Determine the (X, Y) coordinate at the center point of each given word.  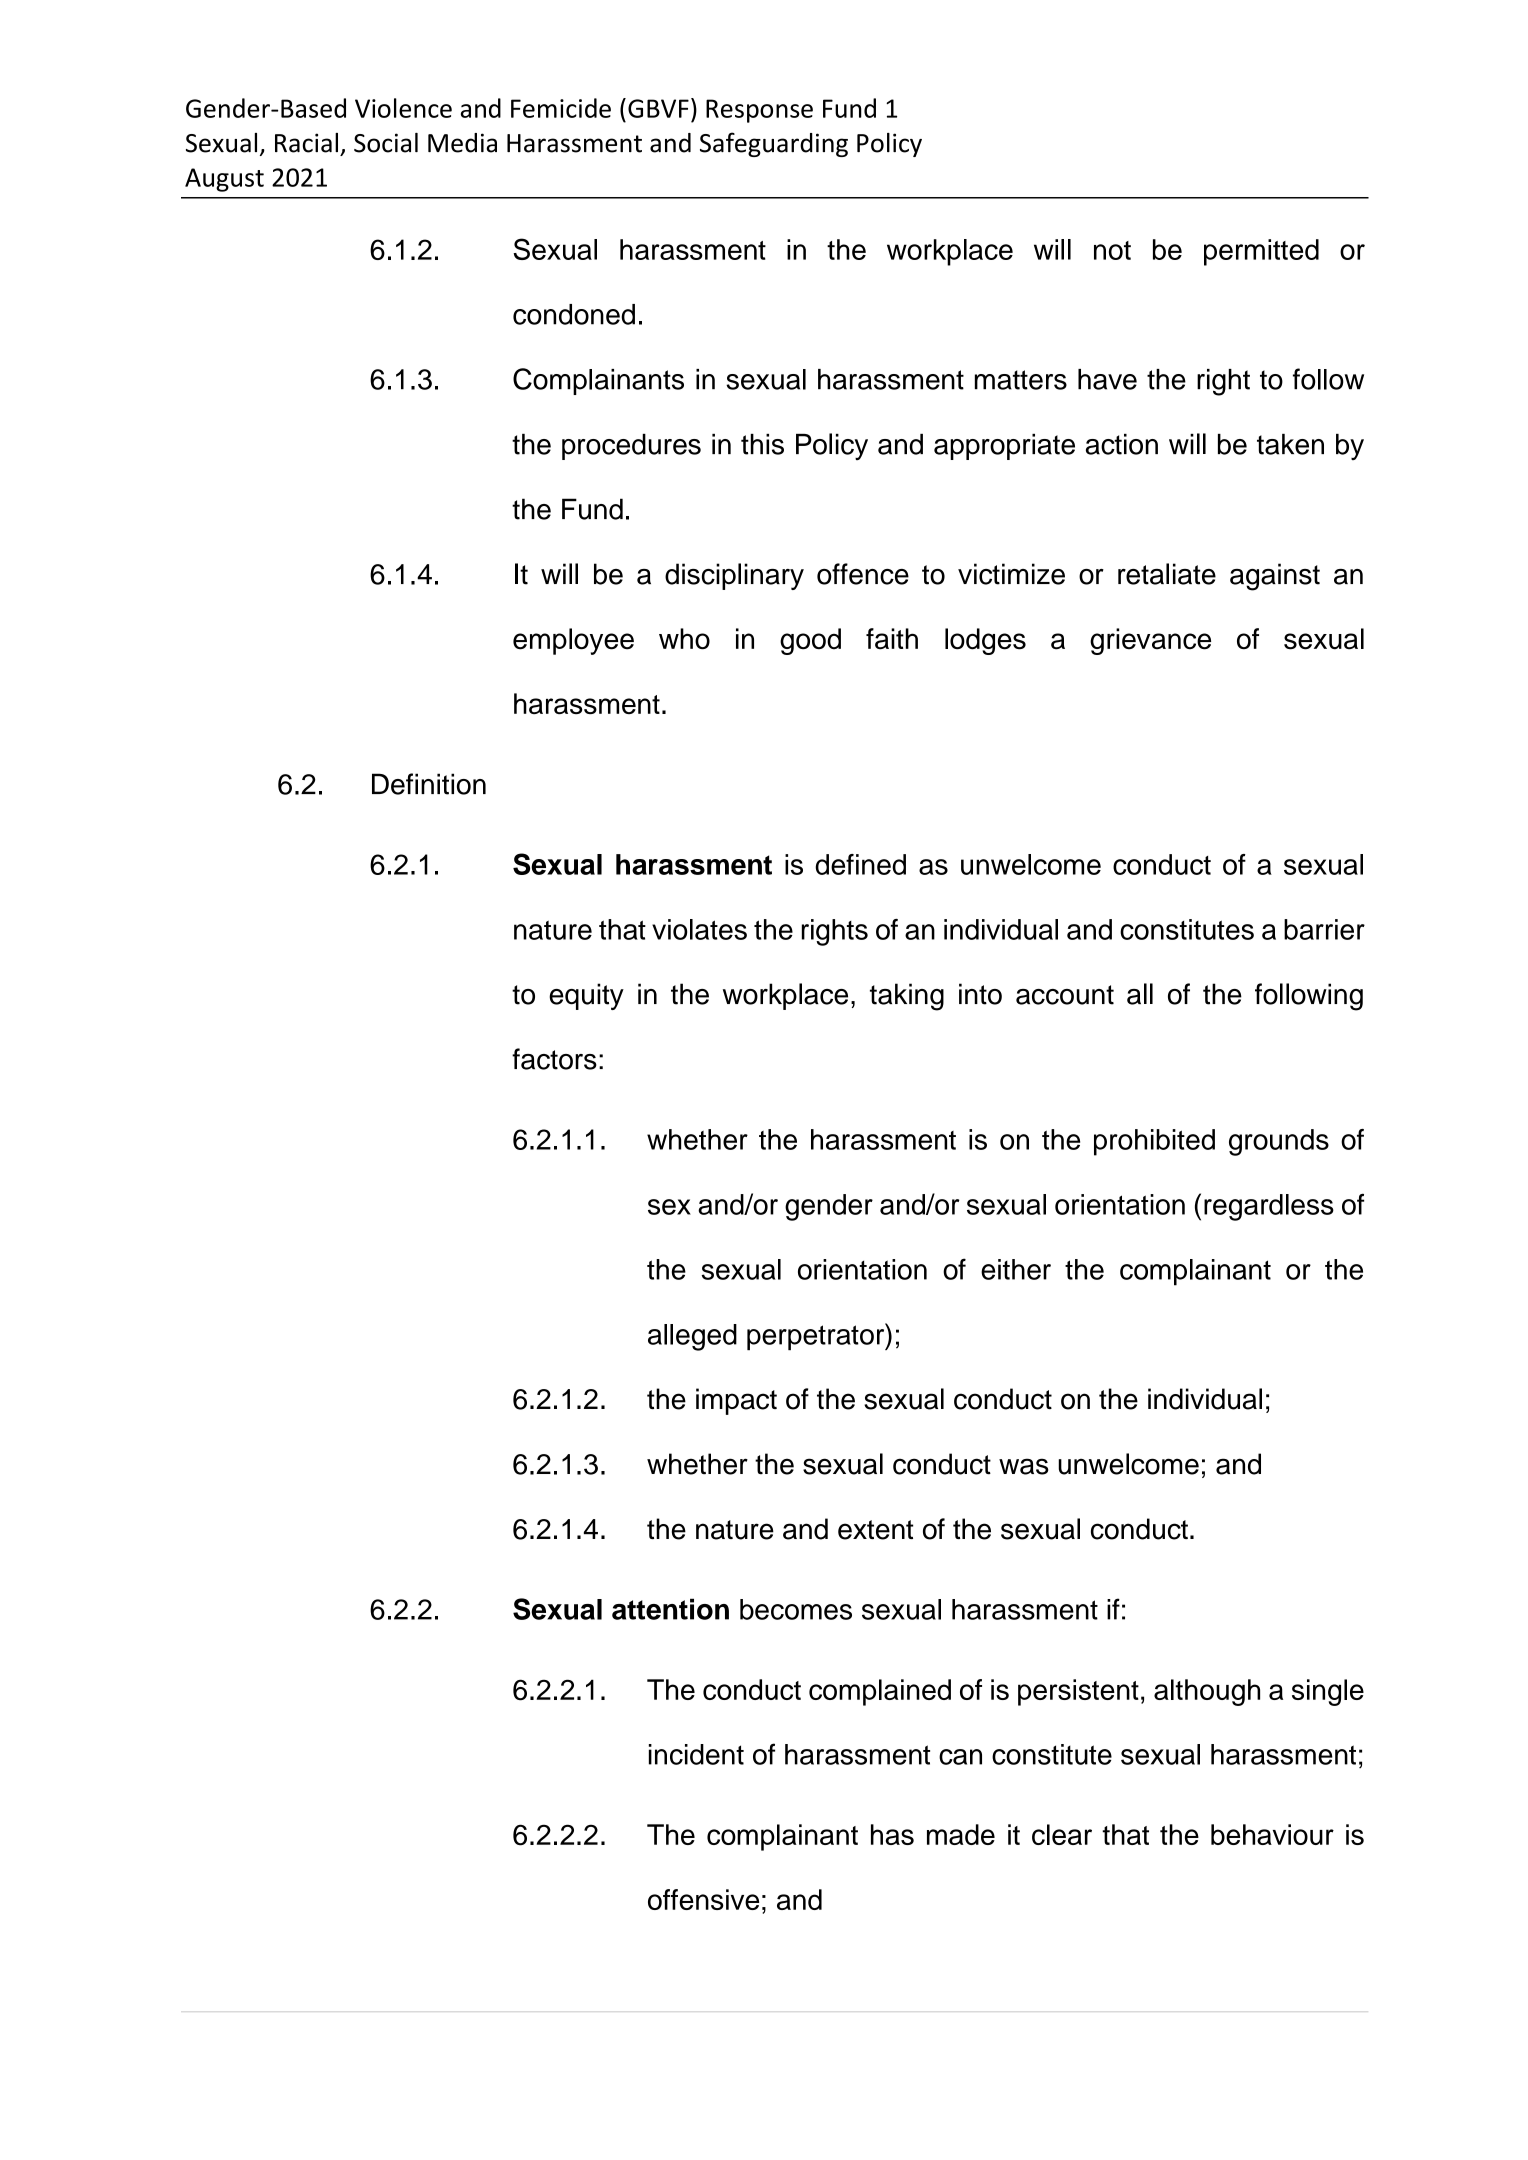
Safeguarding (774, 144)
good (810, 641)
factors (554, 1059)
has (892, 1834)
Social (386, 143)
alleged (692, 1337)
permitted (1261, 252)
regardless (1269, 1207)
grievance (1150, 641)
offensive (703, 1899)
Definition (429, 784)
